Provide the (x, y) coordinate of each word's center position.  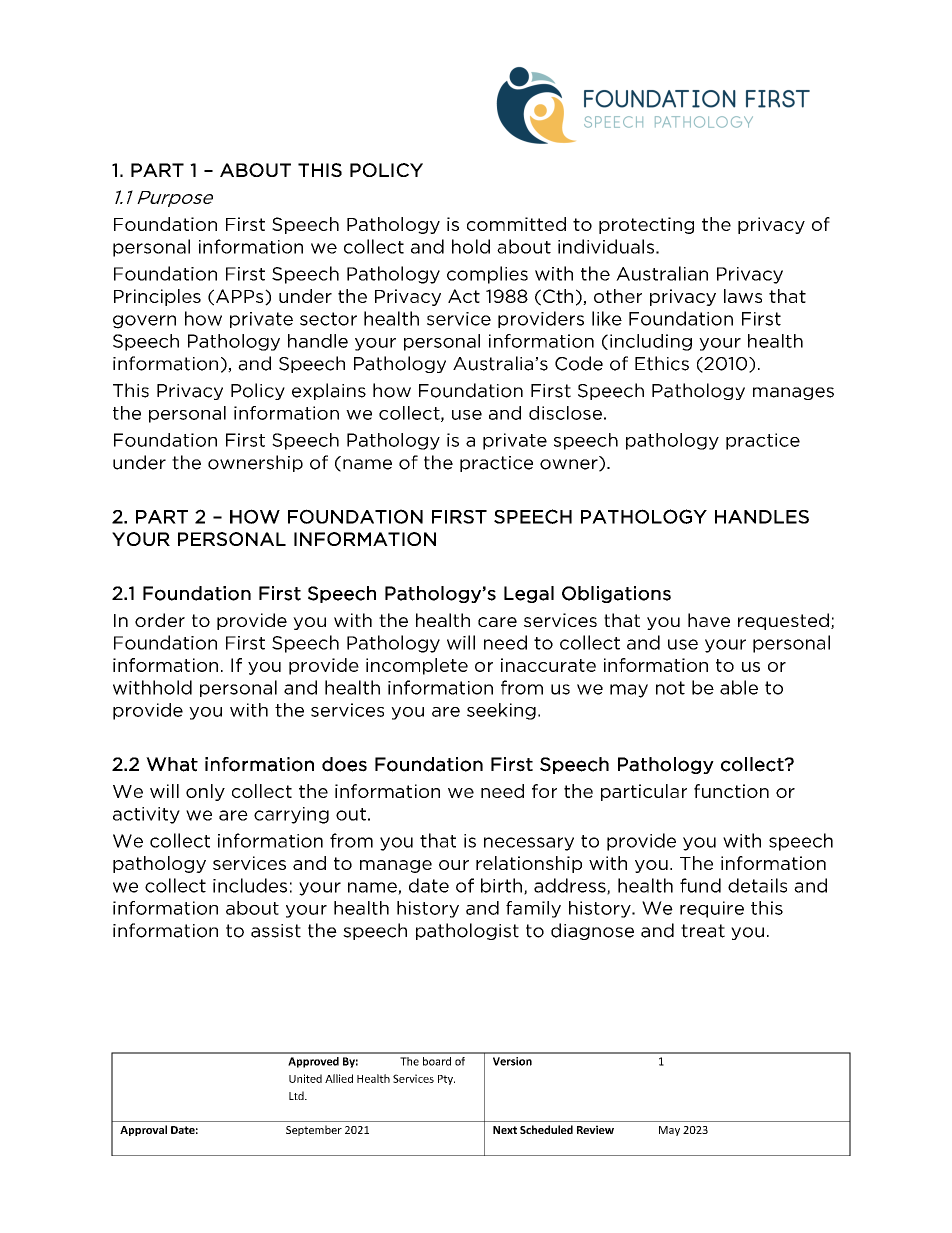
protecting (646, 225)
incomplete (417, 666)
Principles (157, 297)
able (739, 687)
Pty (446, 1080)
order (160, 620)
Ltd (297, 1095)
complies (487, 275)
